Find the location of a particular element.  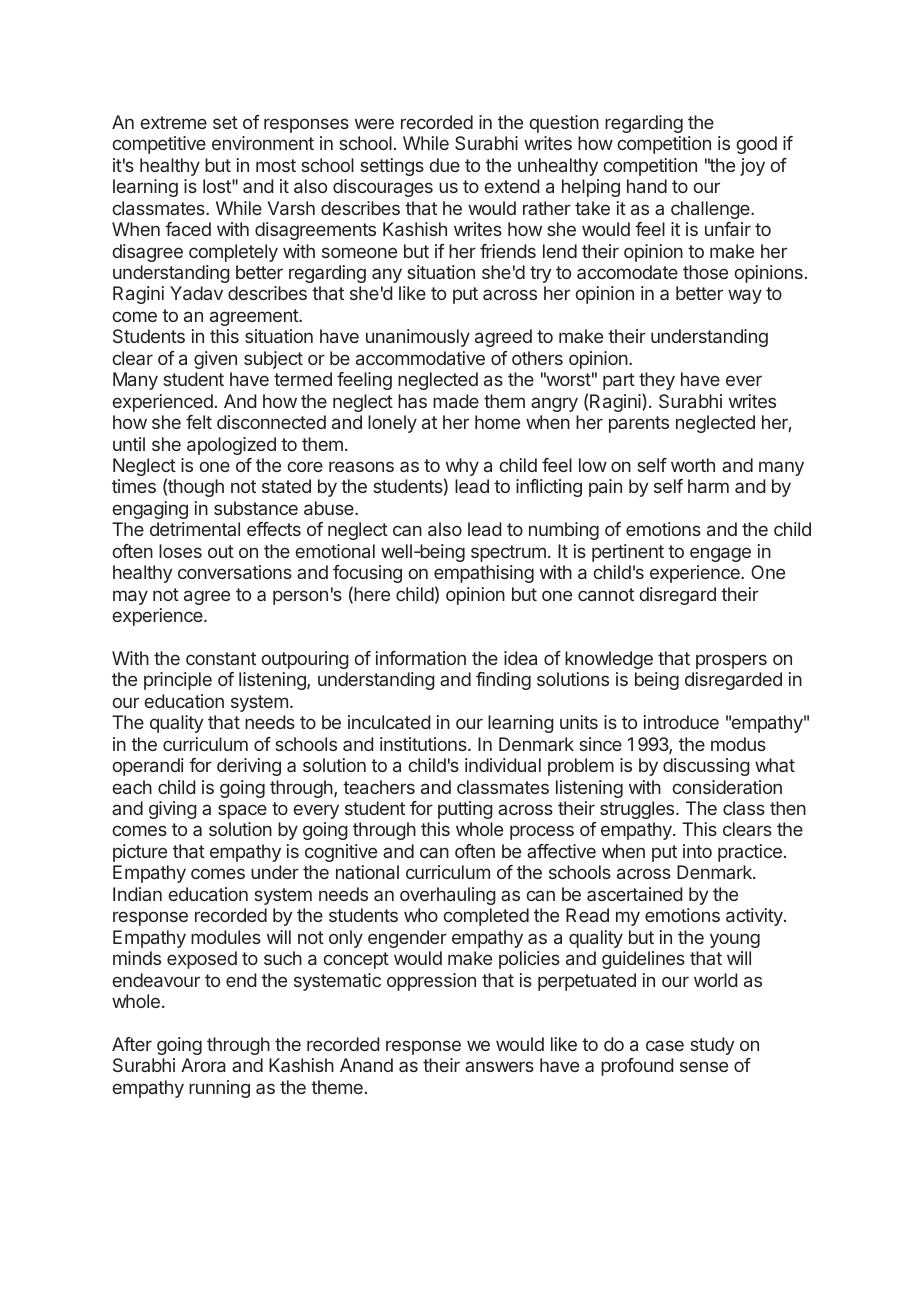

good is located at coordinates (756, 145).
